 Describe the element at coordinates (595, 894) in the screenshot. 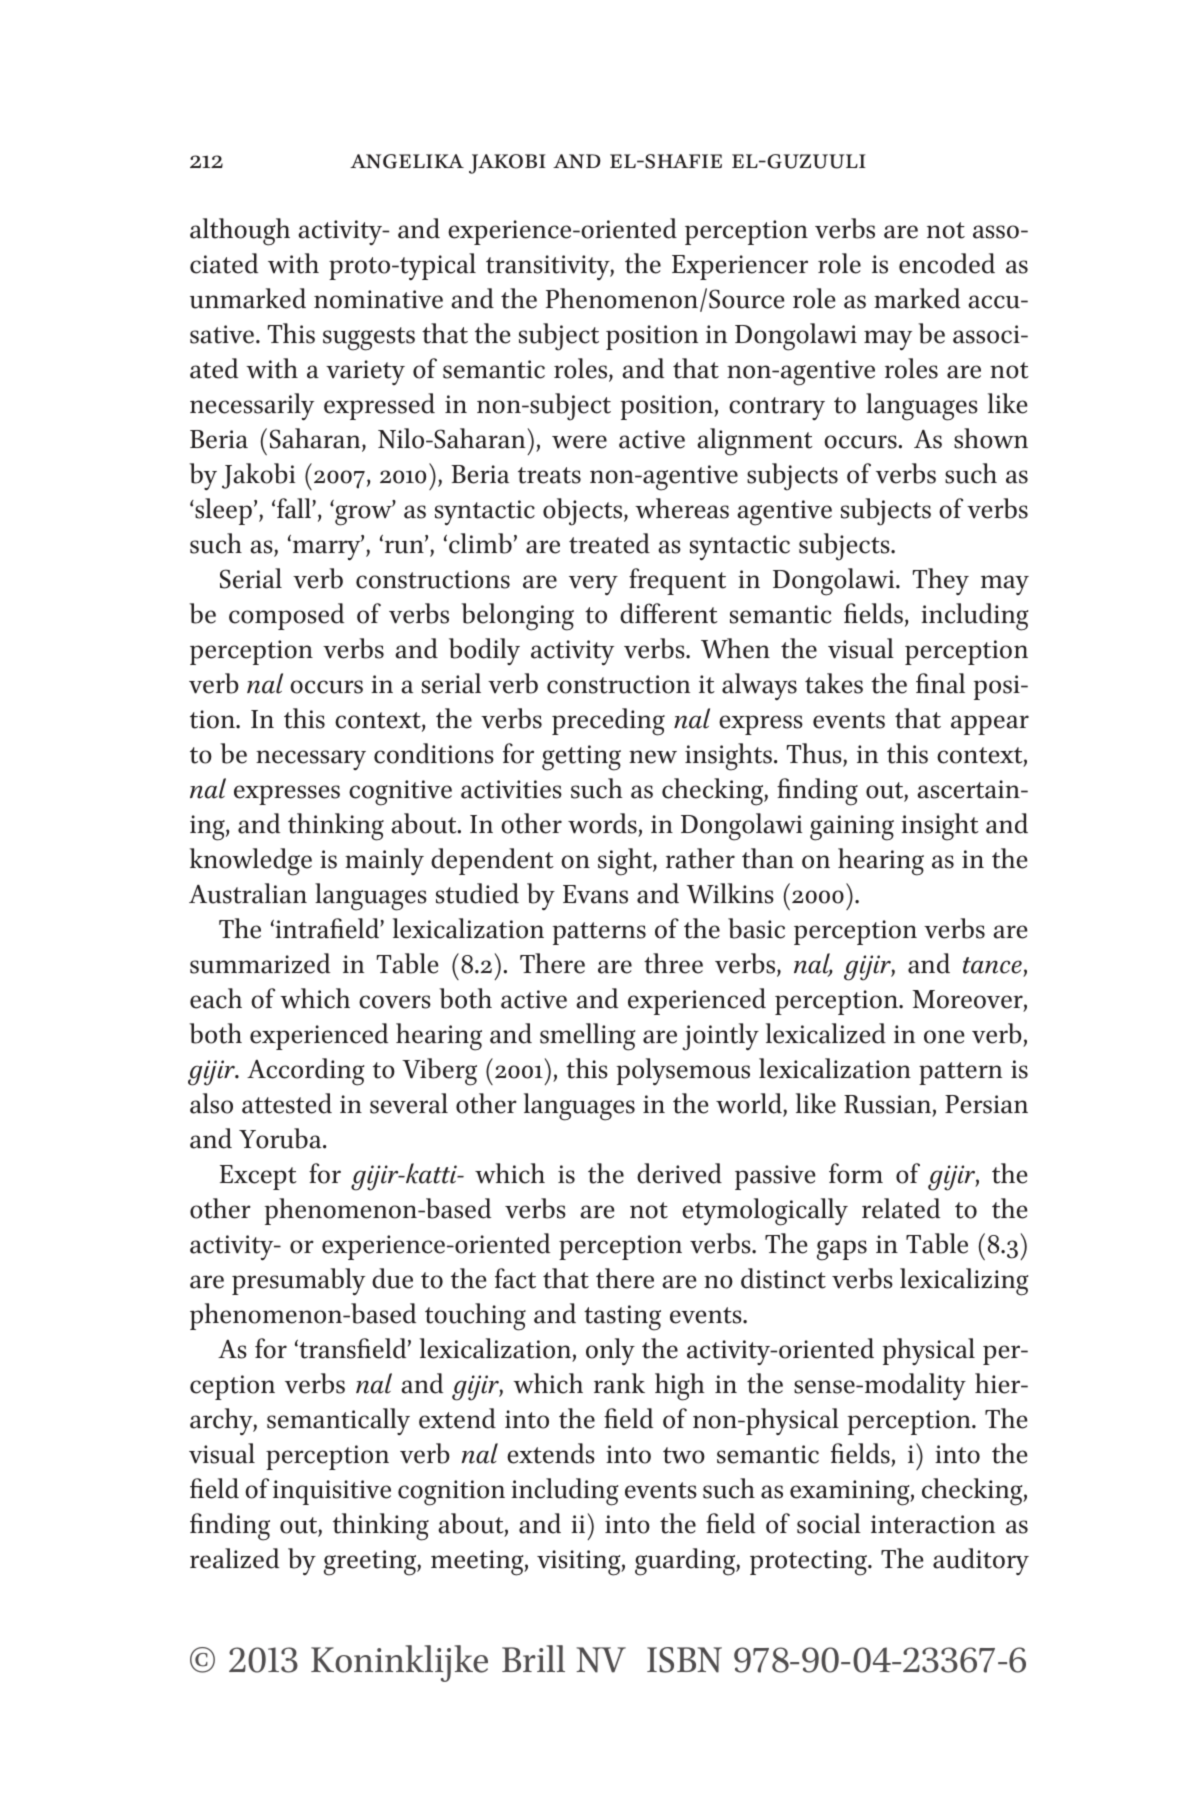

I see `Evans` at that location.
